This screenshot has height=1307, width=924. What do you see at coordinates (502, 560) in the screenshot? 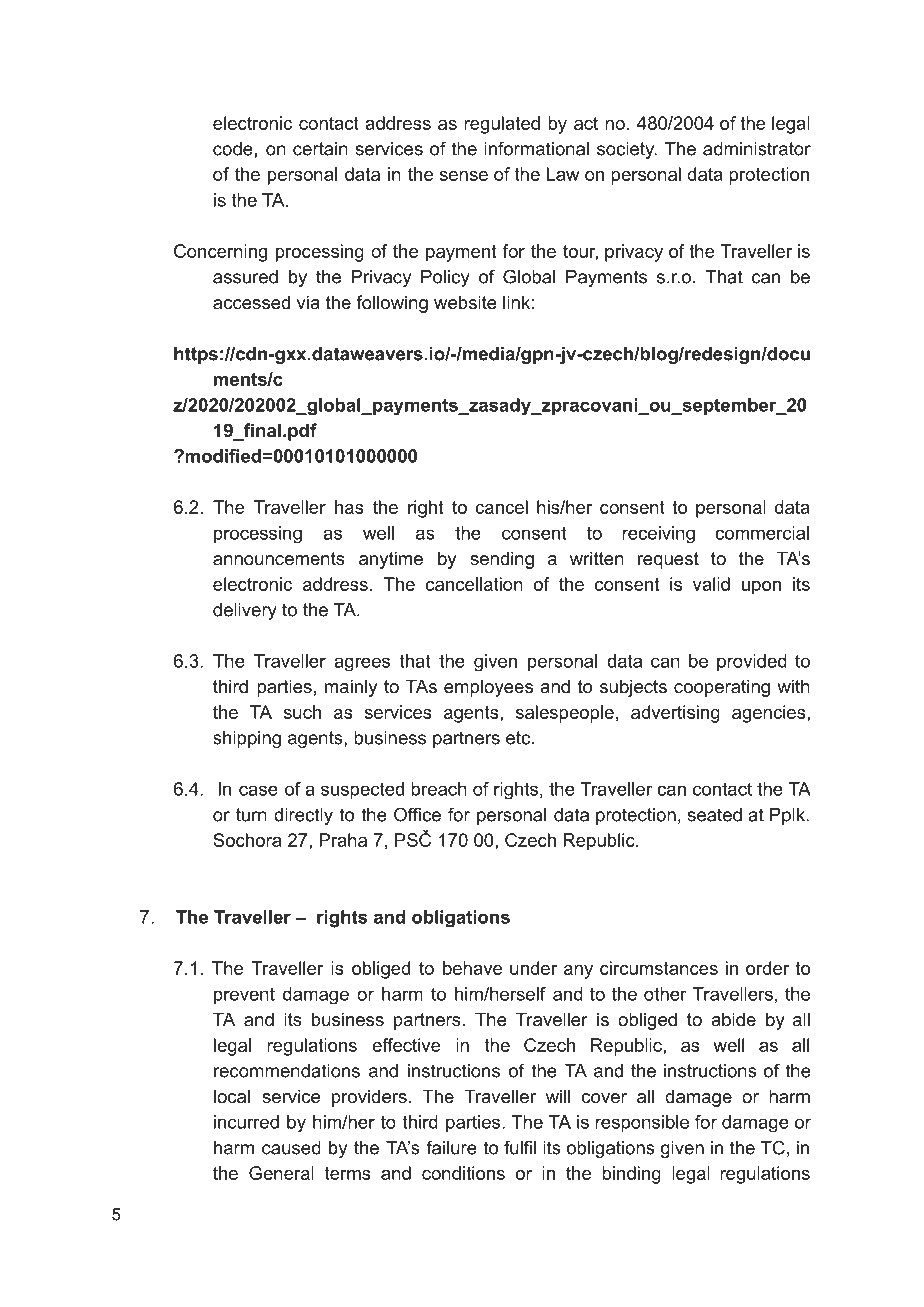
I see `sending` at bounding box center [502, 560].
